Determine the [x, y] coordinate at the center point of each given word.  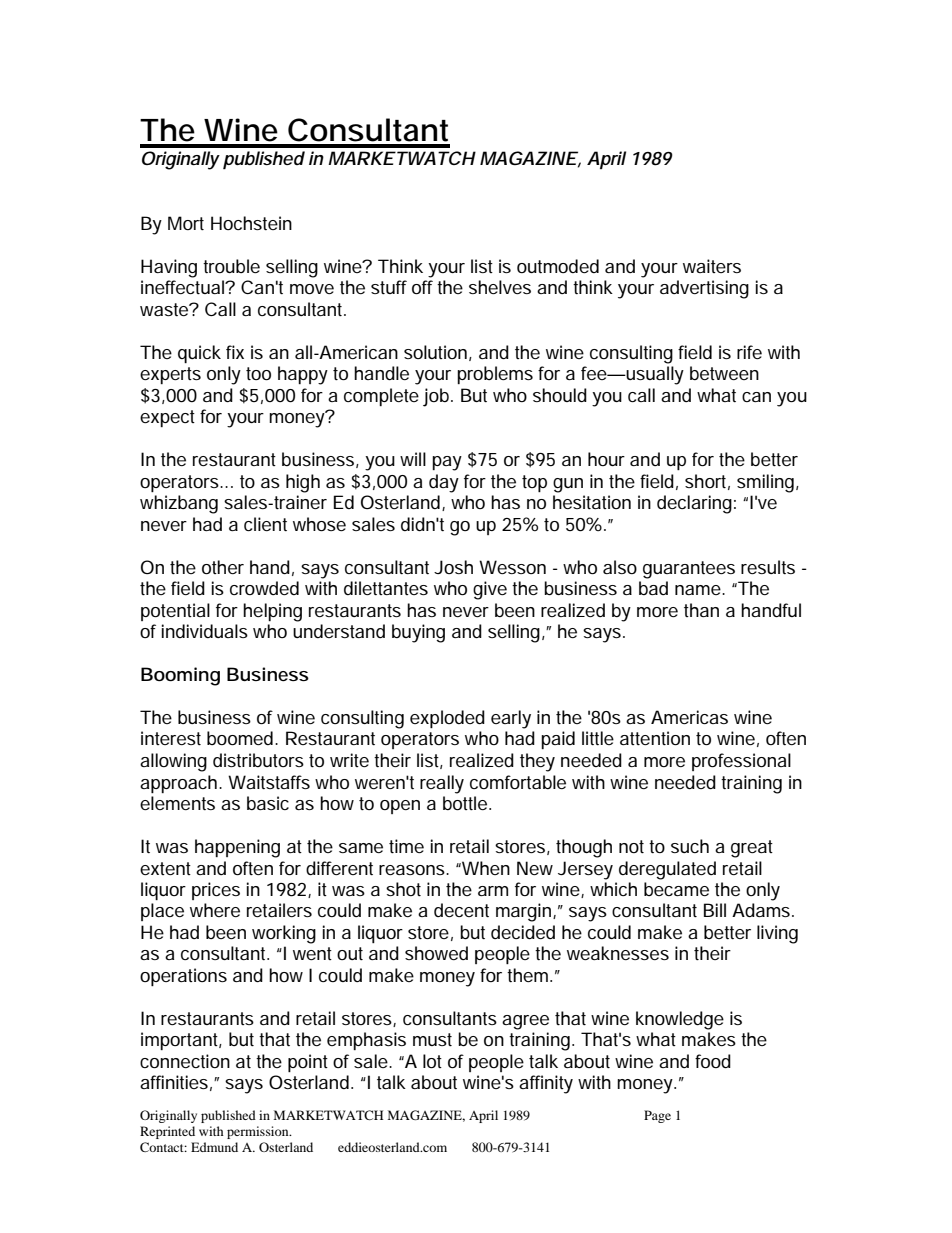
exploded [447, 719]
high [303, 483]
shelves [500, 287]
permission [259, 1132]
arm [493, 891]
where [215, 910]
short [707, 482]
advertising [704, 289]
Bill [715, 910]
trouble [231, 266]
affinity [546, 1084]
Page [657, 1116]
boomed [242, 738]
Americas [689, 717]
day [444, 483]
